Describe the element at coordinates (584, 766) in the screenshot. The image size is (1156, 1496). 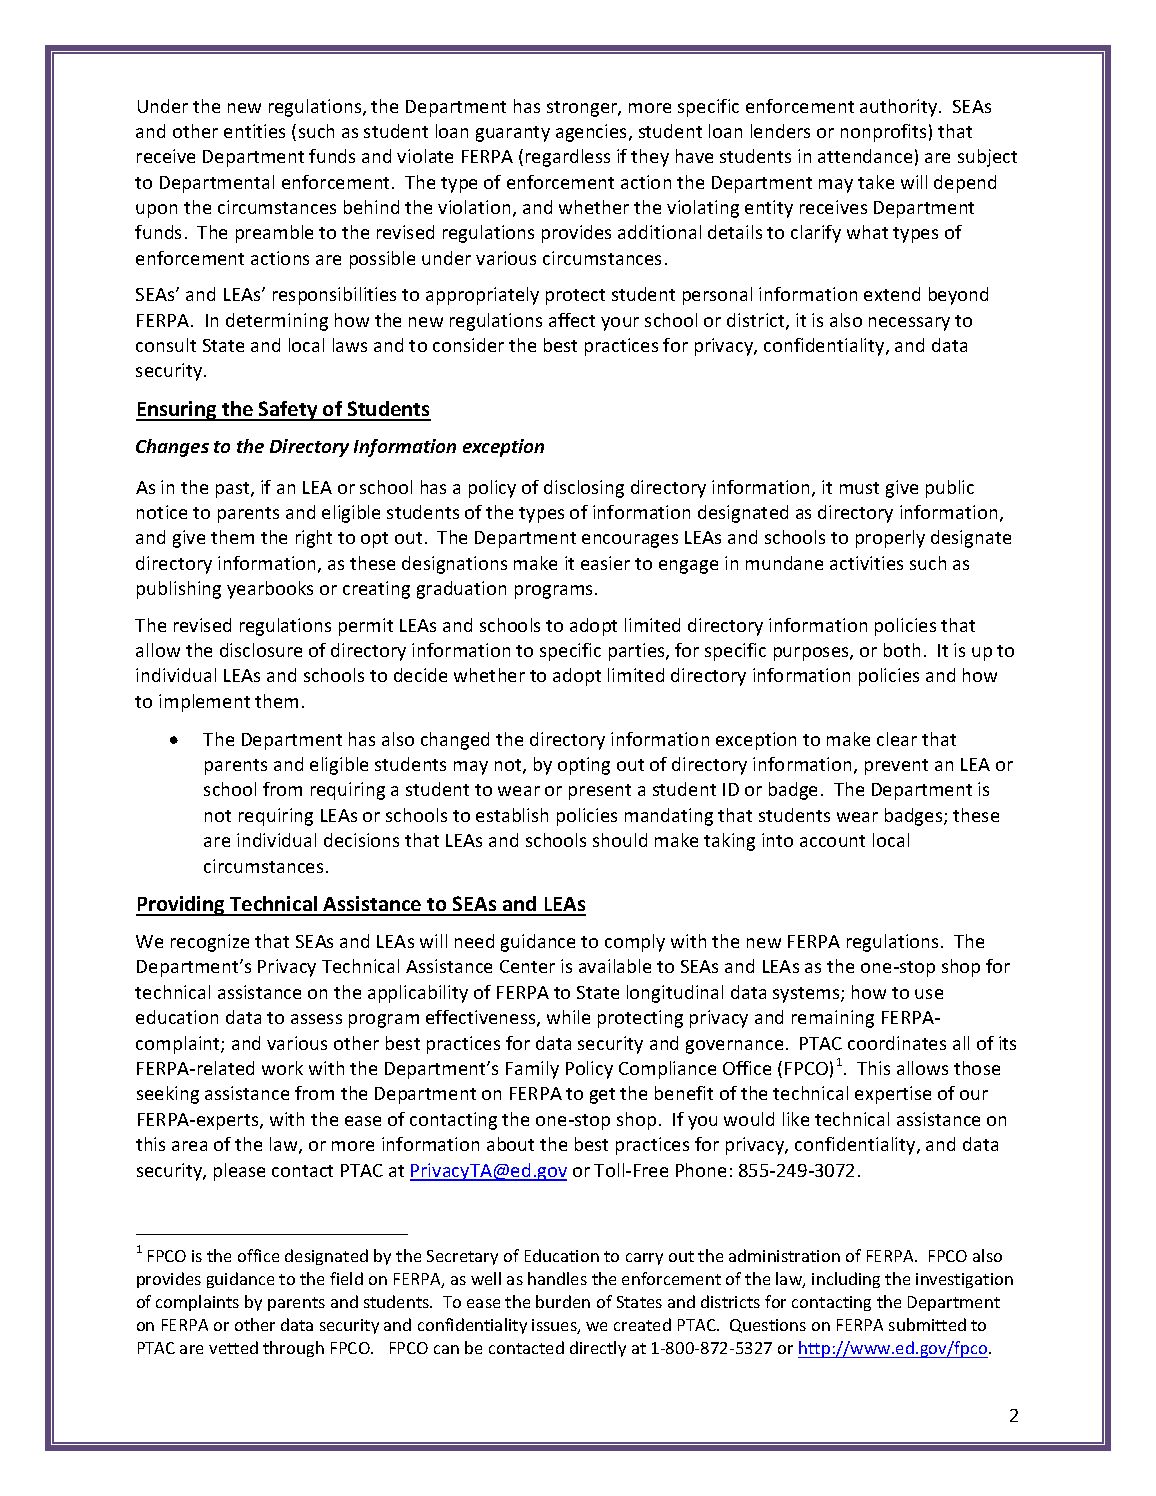
I see `opting` at that location.
